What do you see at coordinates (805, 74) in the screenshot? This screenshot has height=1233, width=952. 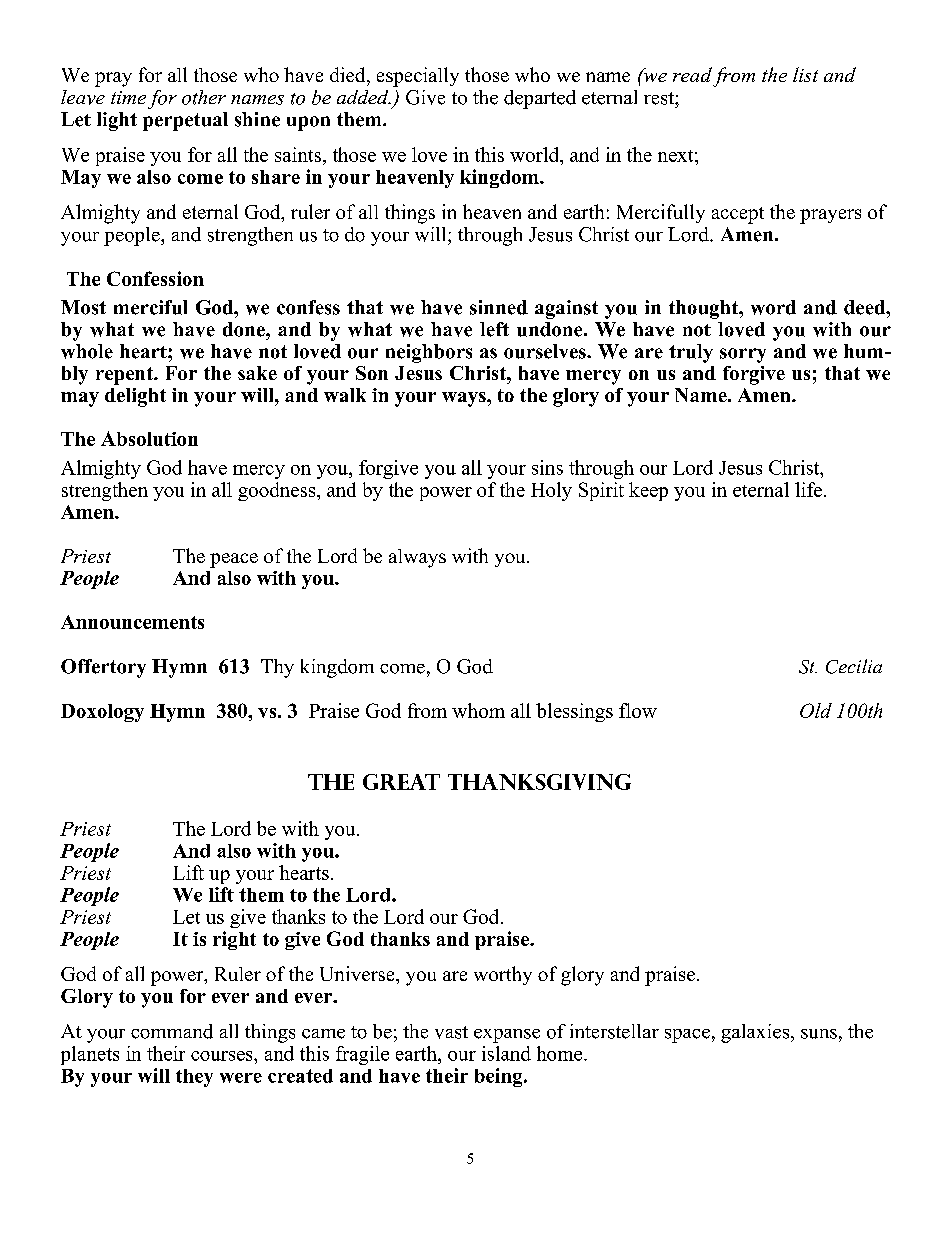 I see `list` at bounding box center [805, 74].
